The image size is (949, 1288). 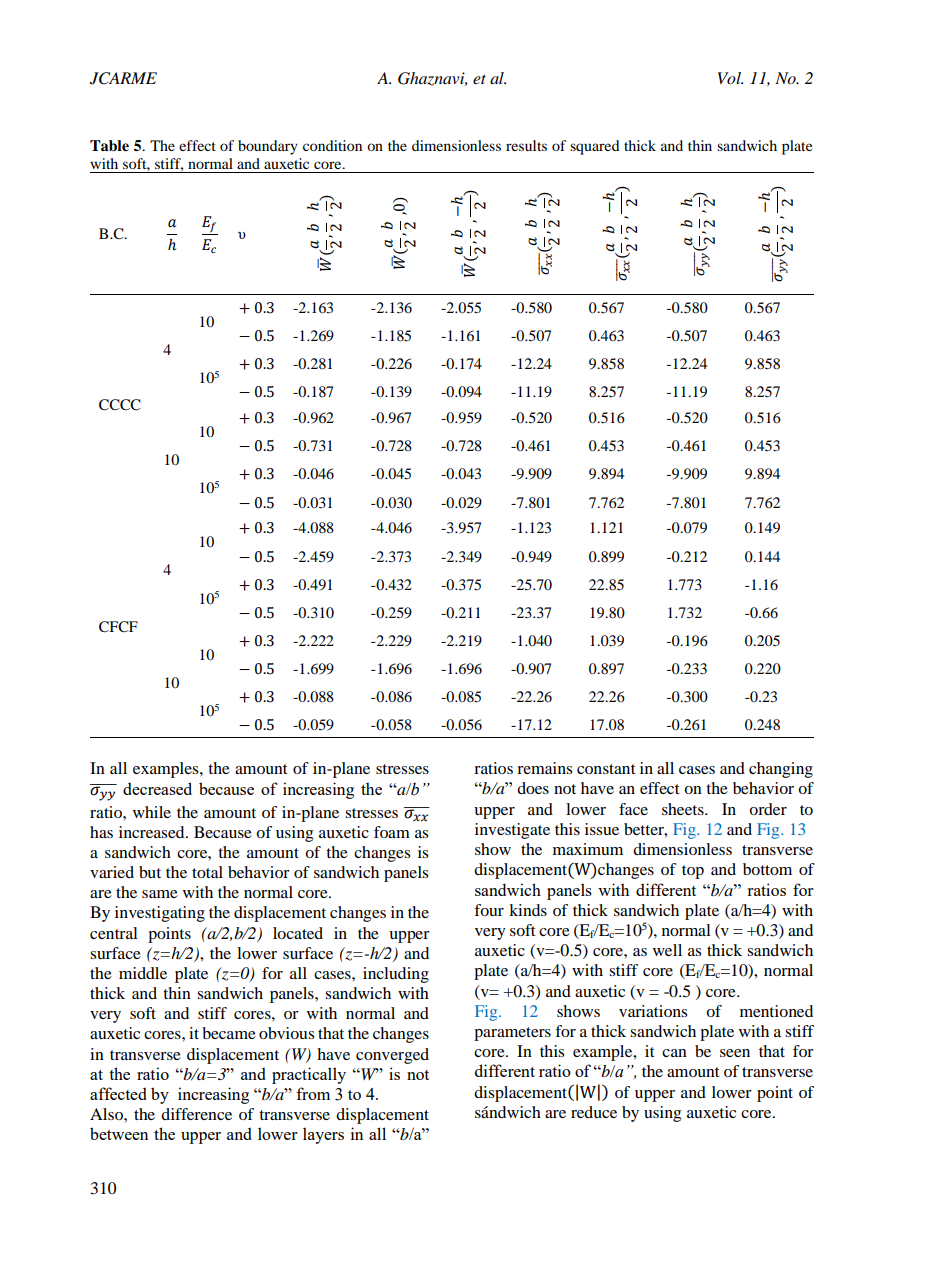 What do you see at coordinates (109, 146) in the screenshot?
I see `Table` at bounding box center [109, 146].
